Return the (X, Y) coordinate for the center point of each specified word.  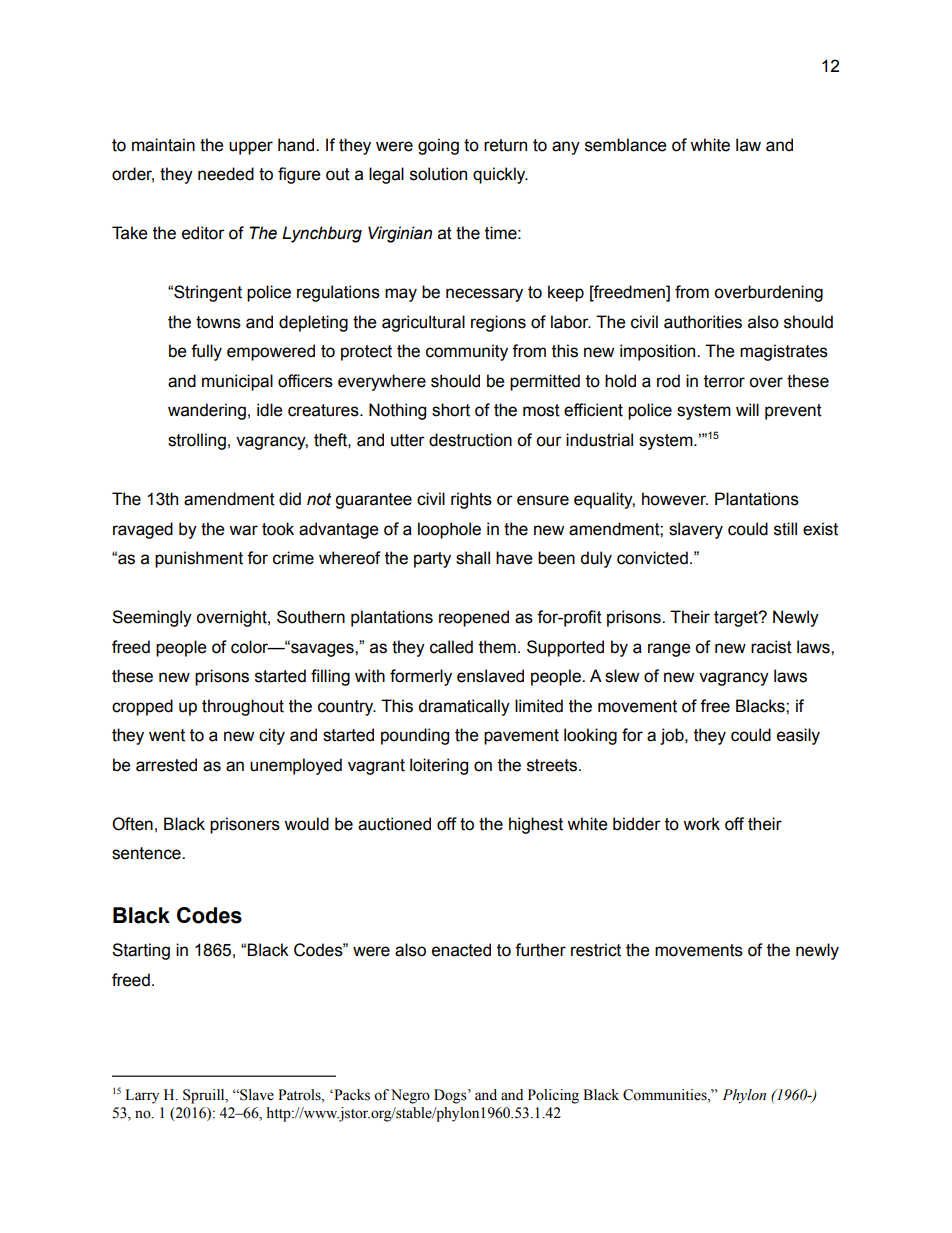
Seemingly (152, 618)
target (737, 619)
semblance (626, 145)
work (701, 824)
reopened (474, 618)
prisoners (245, 825)
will (747, 409)
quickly (500, 175)
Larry (142, 1096)
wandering (207, 411)
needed (226, 174)
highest (536, 825)
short (451, 410)
